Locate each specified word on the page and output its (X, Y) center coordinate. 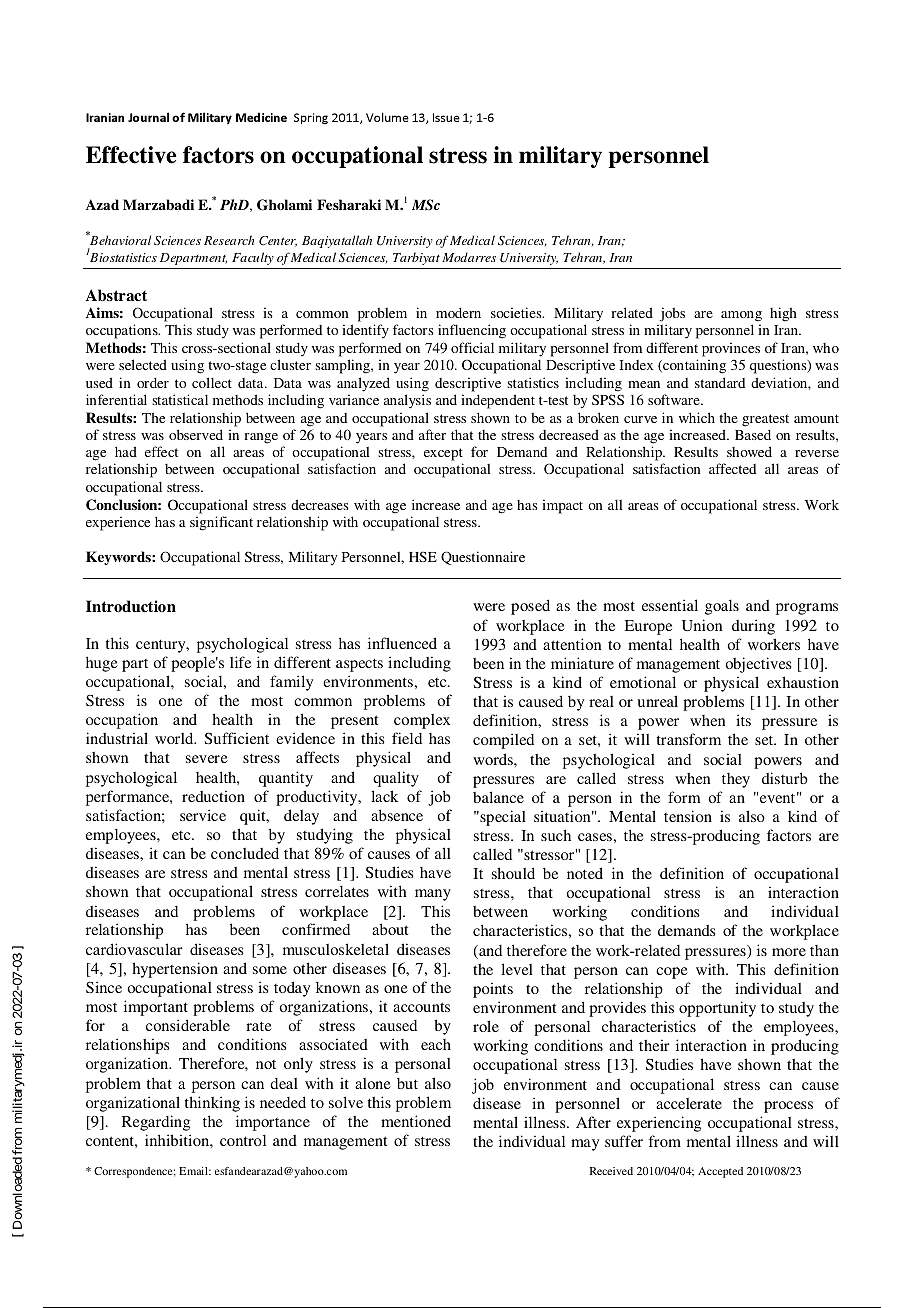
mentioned (416, 1121)
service (203, 815)
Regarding (156, 1123)
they (736, 780)
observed (196, 434)
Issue (446, 117)
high (783, 314)
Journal (148, 117)
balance (498, 797)
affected (732, 468)
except (443, 454)
